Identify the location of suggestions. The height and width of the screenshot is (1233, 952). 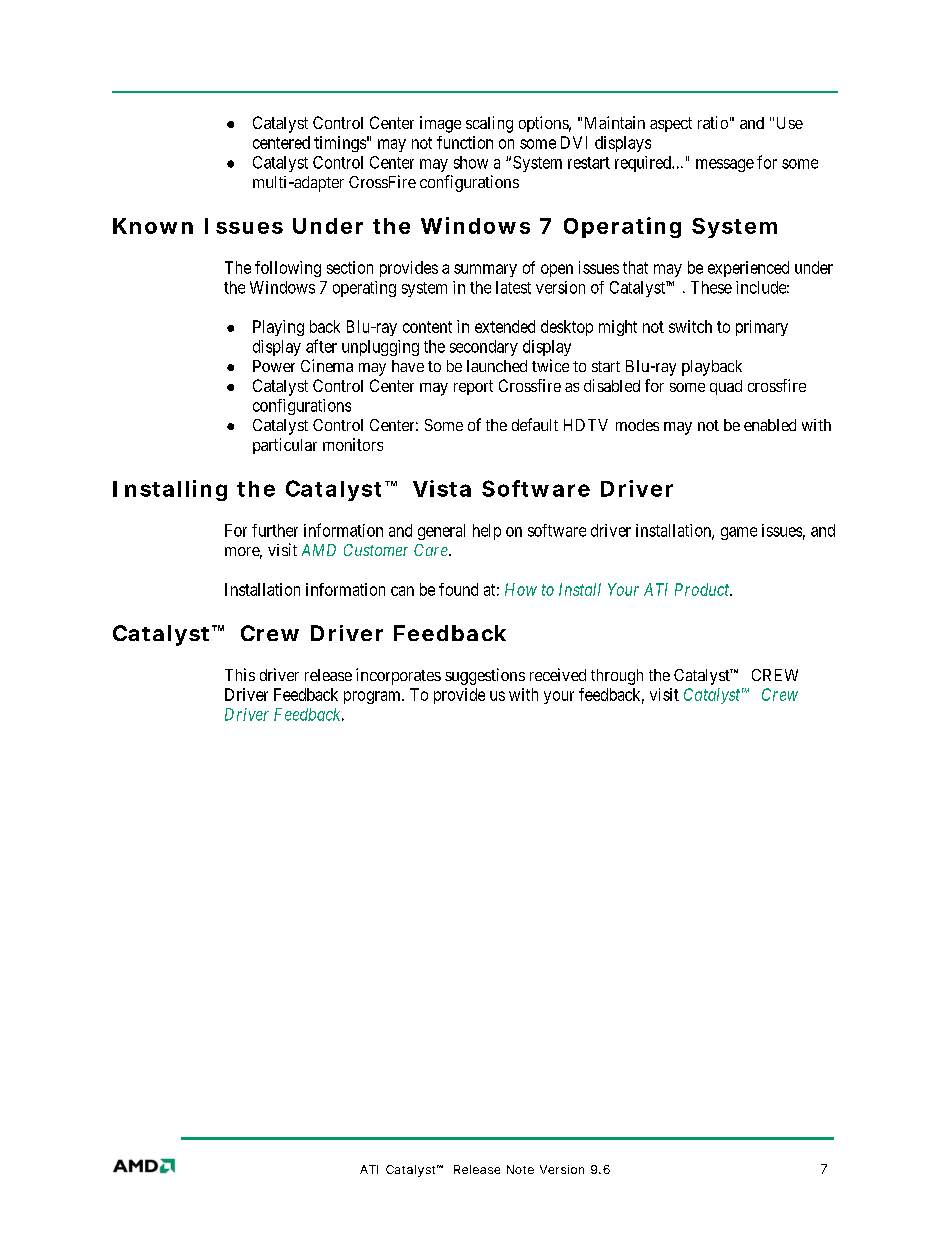
(485, 676).
